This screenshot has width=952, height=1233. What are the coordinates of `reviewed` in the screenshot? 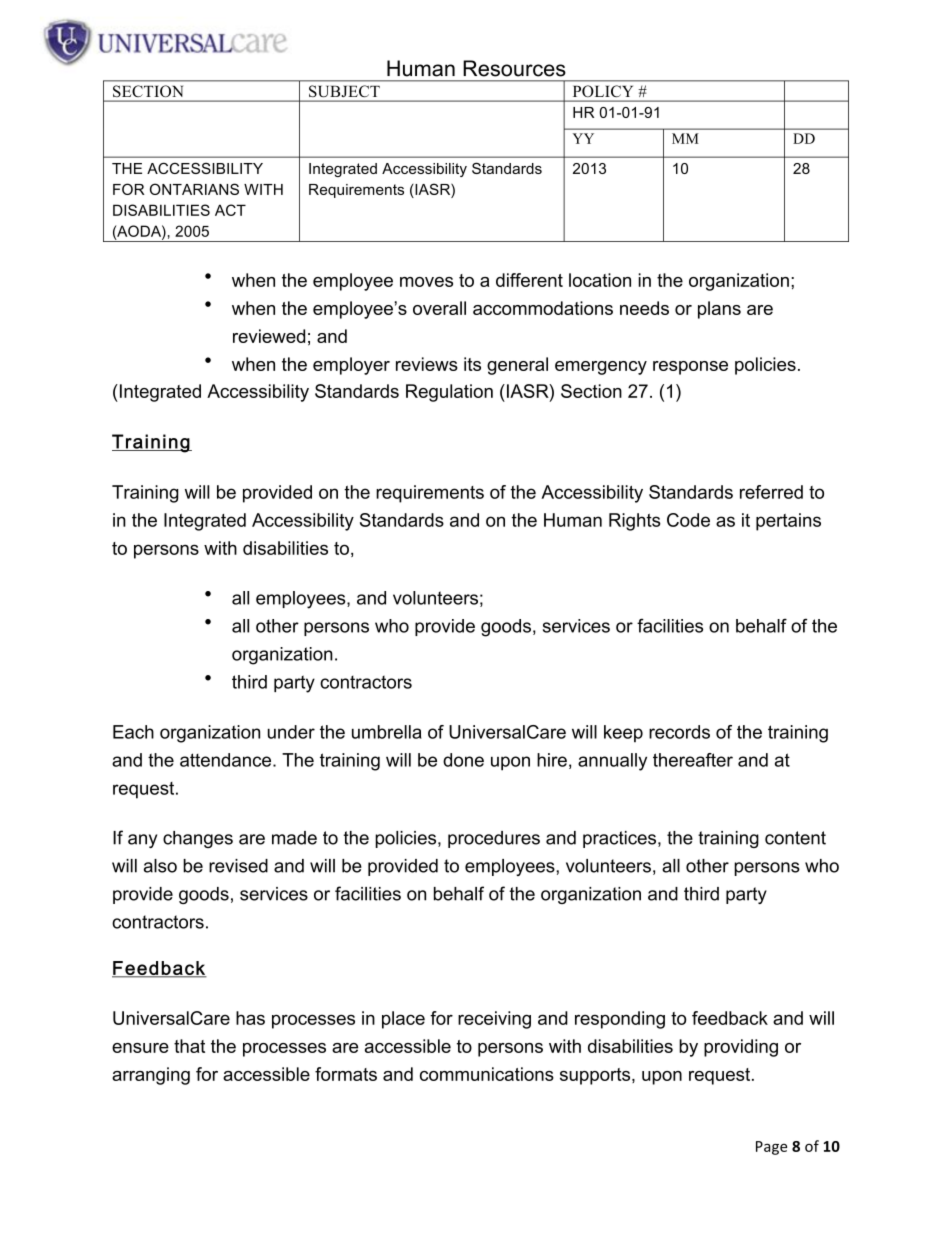 It's located at (269, 336).
